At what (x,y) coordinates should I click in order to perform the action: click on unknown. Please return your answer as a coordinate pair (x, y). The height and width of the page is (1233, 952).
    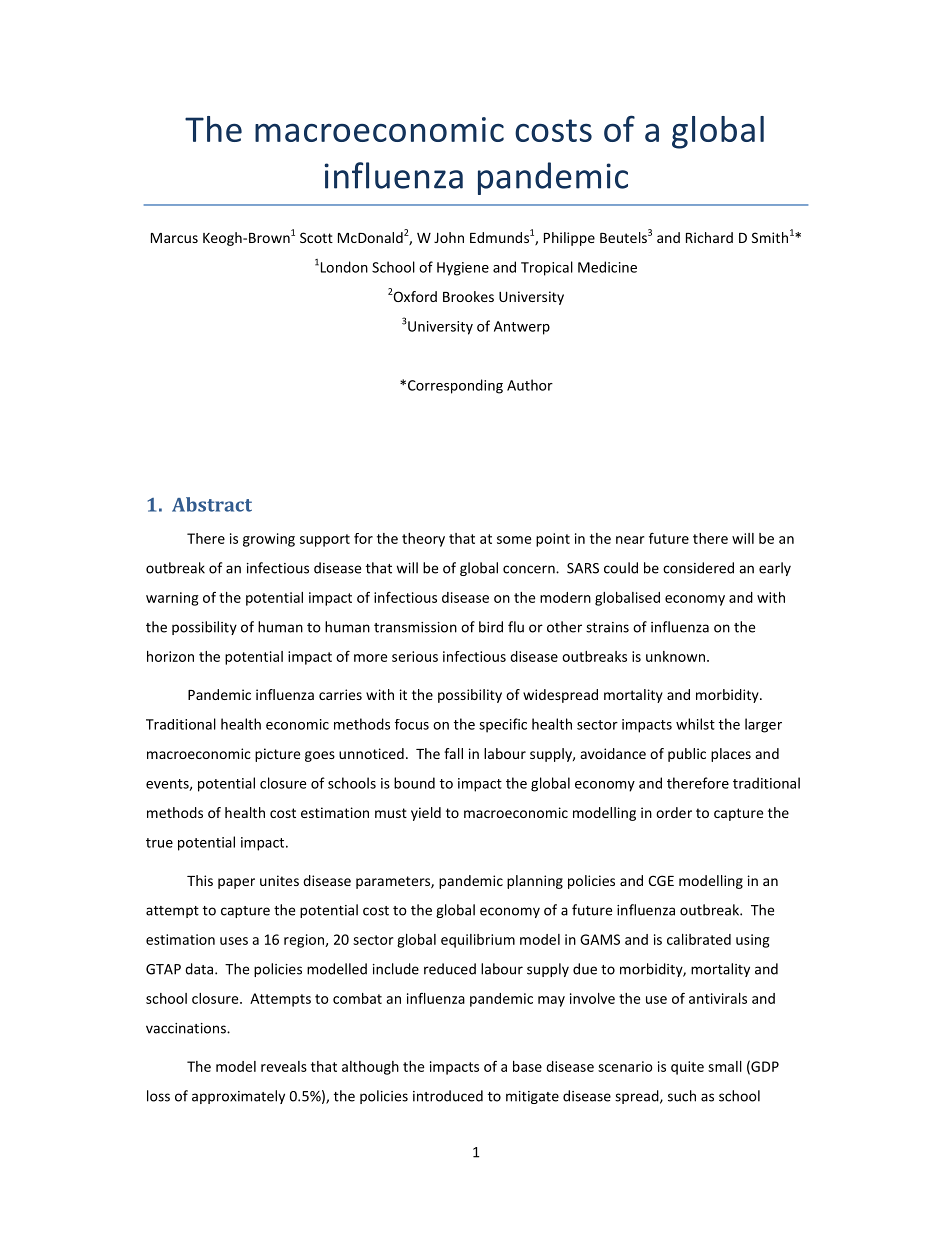
    Looking at the image, I should click on (675, 656).
